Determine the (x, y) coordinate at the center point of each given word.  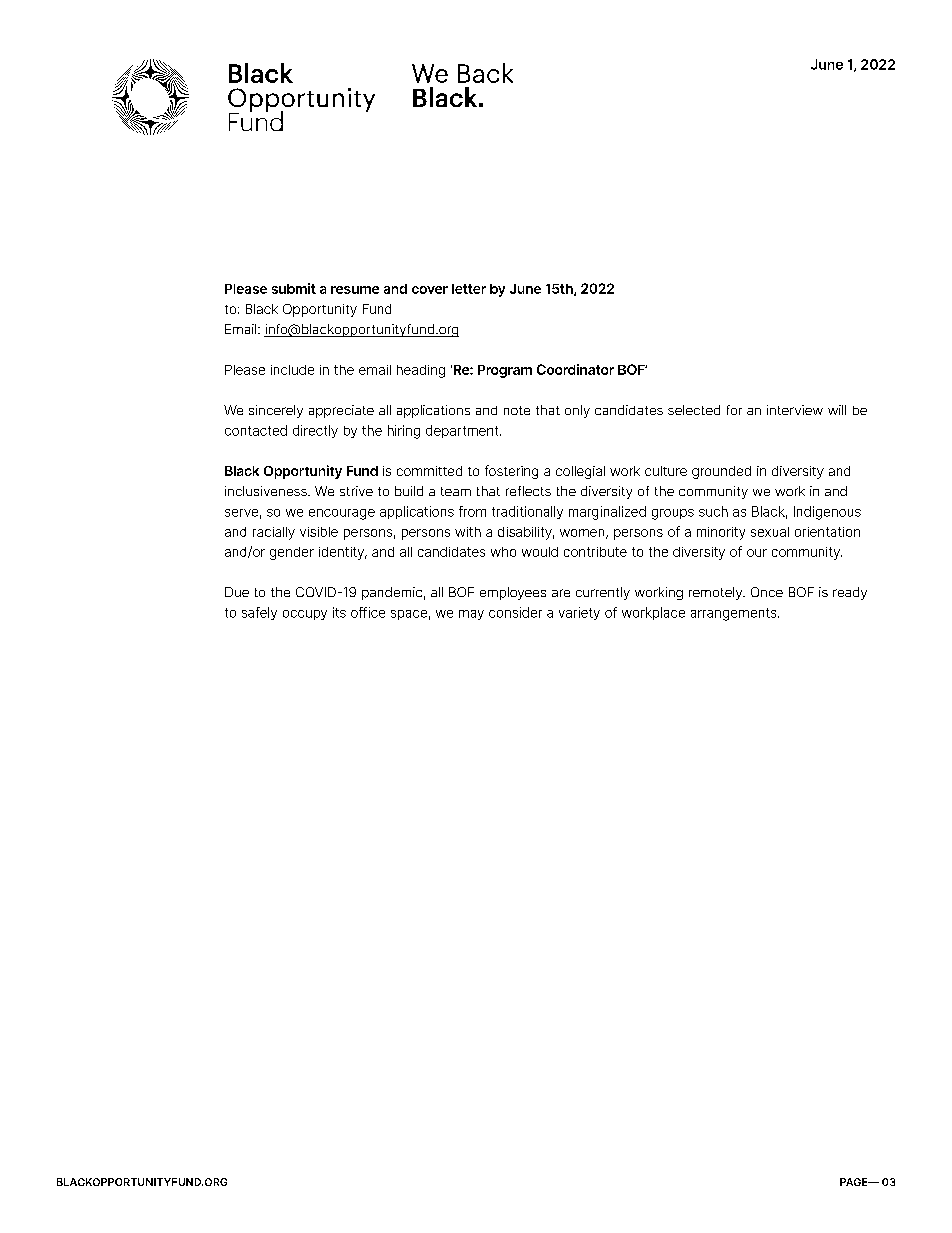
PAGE (855, 1182)
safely (259, 613)
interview (795, 410)
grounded (721, 472)
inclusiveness (267, 491)
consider (515, 612)
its (339, 612)
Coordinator (575, 369)
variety (579, 613)
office (368, 612)
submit (294, 288)
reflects (528, 491)
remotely (717, 593)
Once (767, 592)
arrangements (735, 614)
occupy (305, 615)
